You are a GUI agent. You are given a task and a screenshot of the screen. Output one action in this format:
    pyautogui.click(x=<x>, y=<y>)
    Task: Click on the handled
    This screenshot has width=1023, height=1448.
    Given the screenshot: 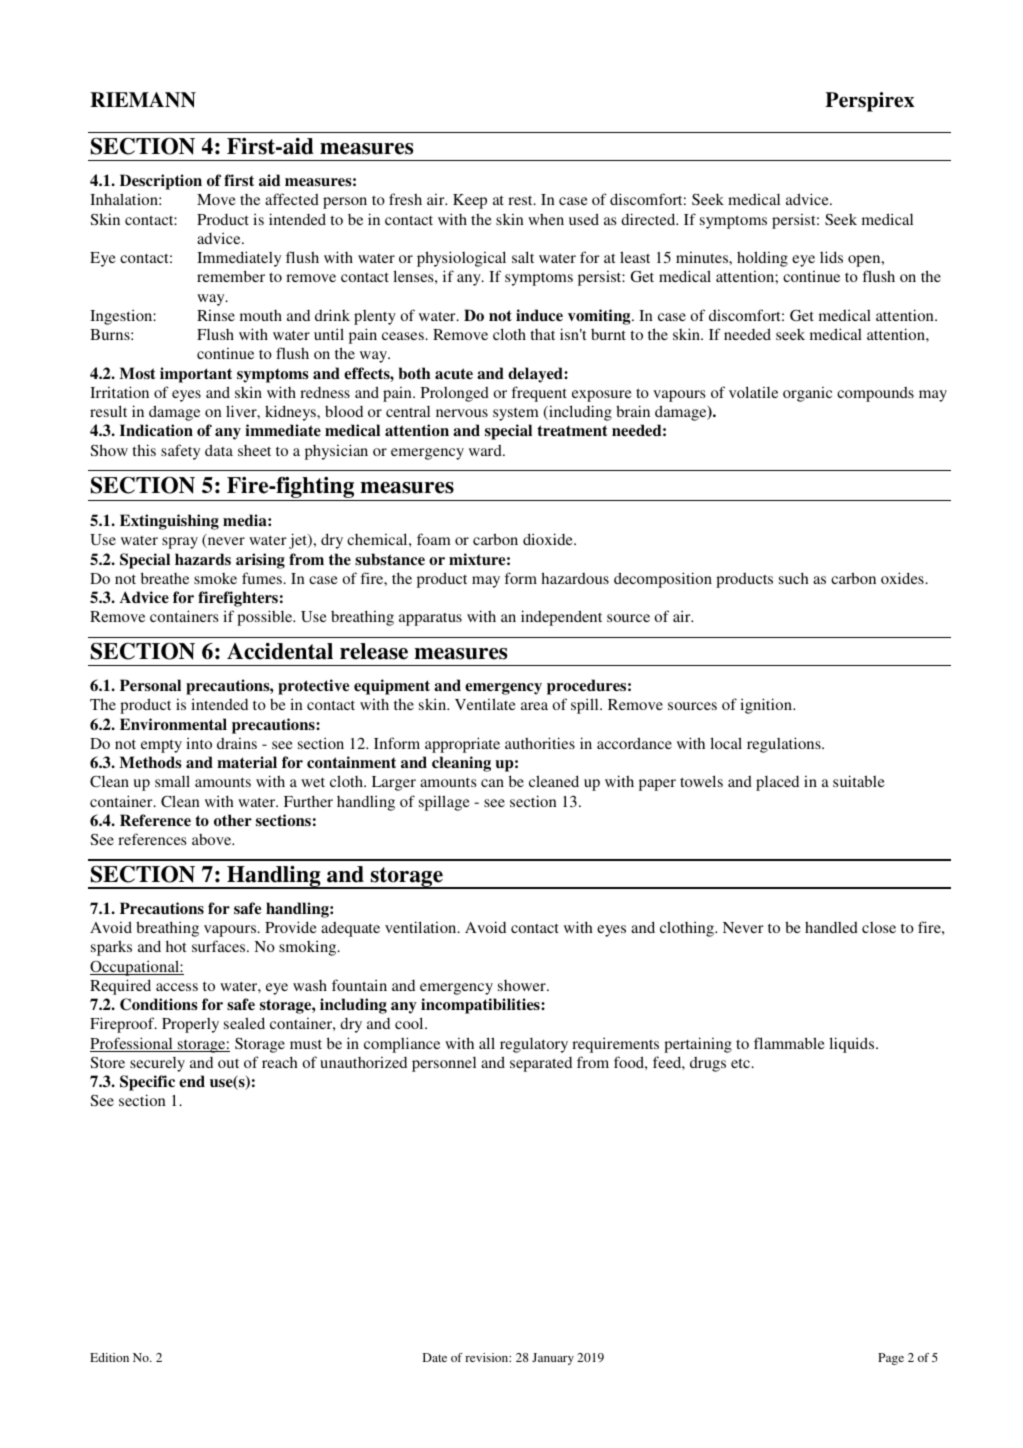 What is the action you would take?
    pyautogui.click(x=831, y=927)
